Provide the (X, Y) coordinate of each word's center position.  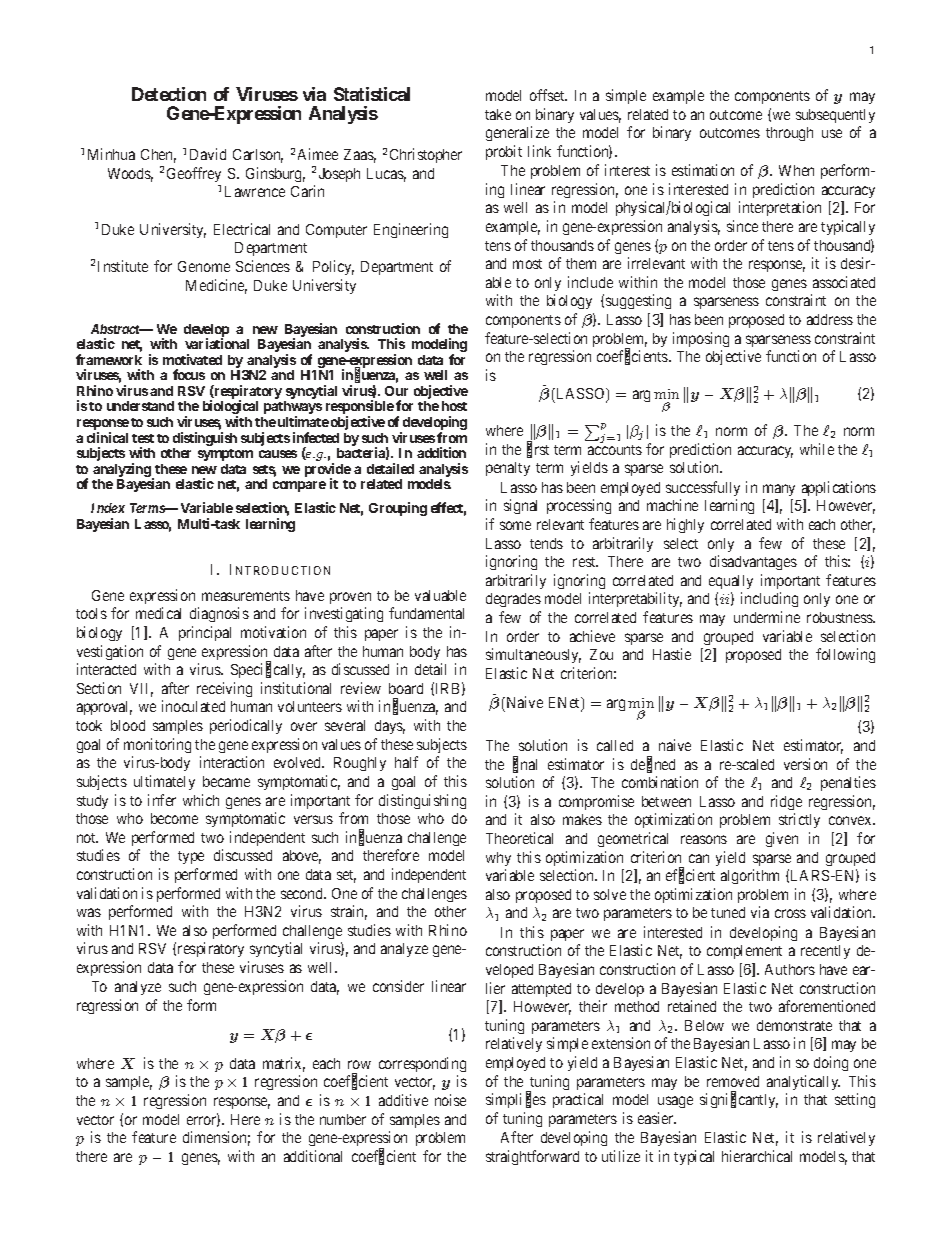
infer (162, 800)
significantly (739, 1100)
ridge (786, 802)
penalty (508, 469)
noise (450, 1100)
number (343, 1119)
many (779, 490)
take (498, 114)
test (143, 438)
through (789, 134)
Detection (169, 94)
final (525, 765)
